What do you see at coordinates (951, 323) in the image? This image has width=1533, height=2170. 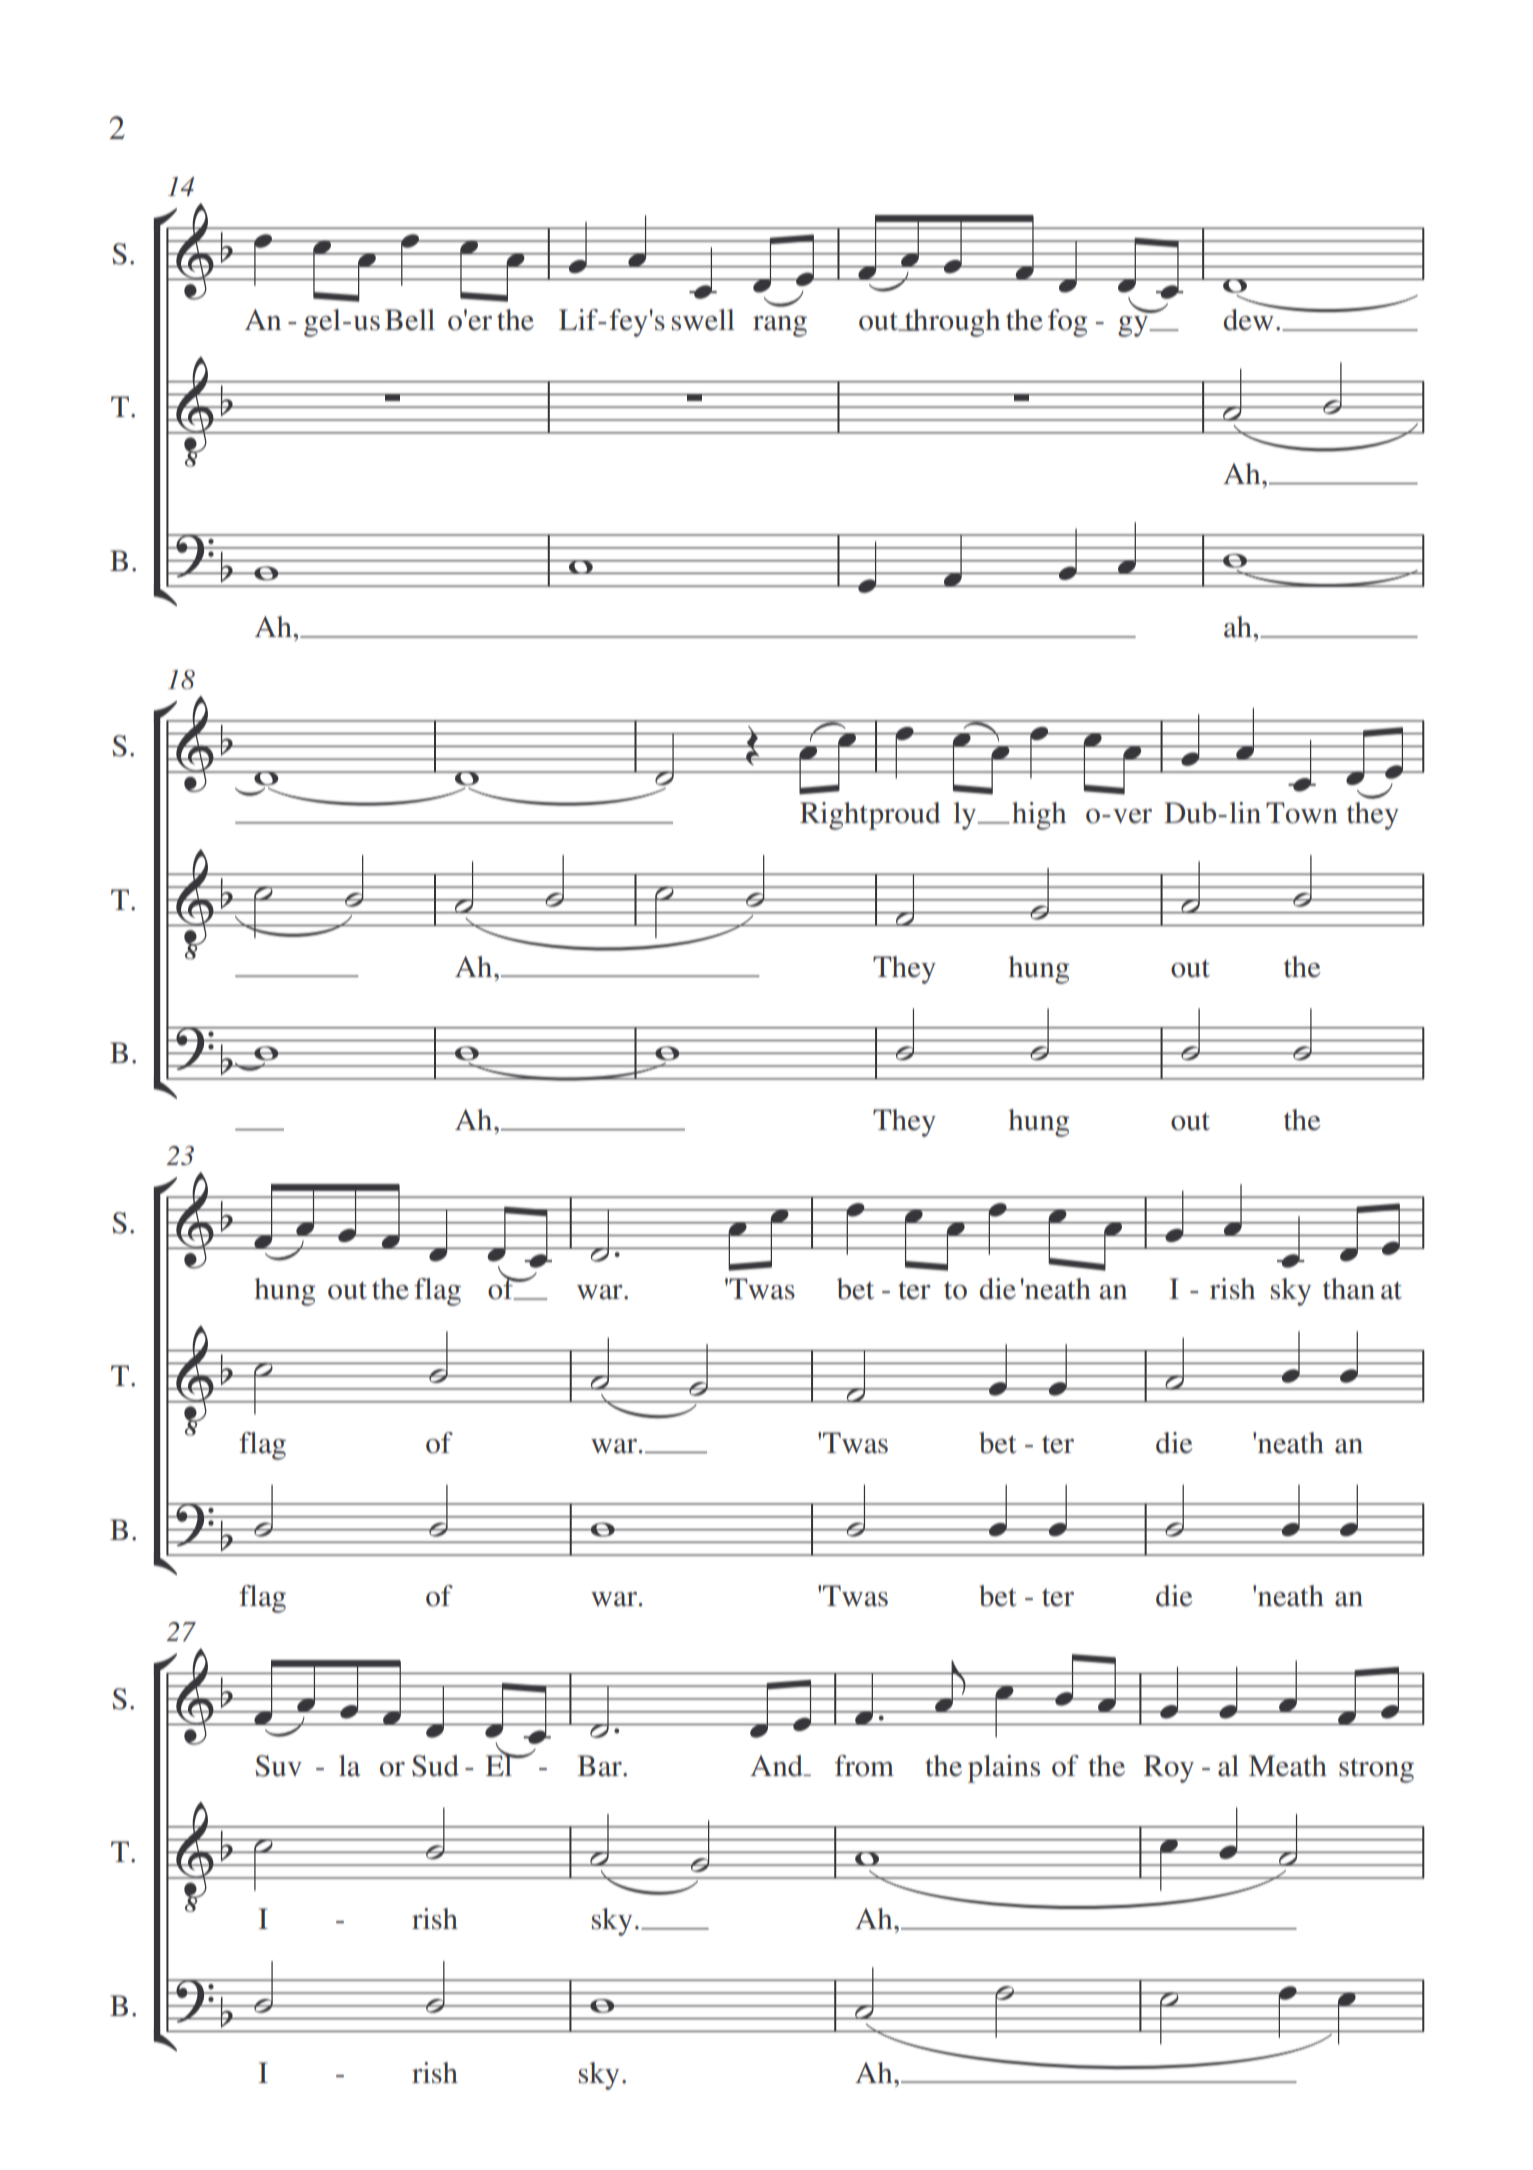 I see `through` at bounding box center [951, 323].
